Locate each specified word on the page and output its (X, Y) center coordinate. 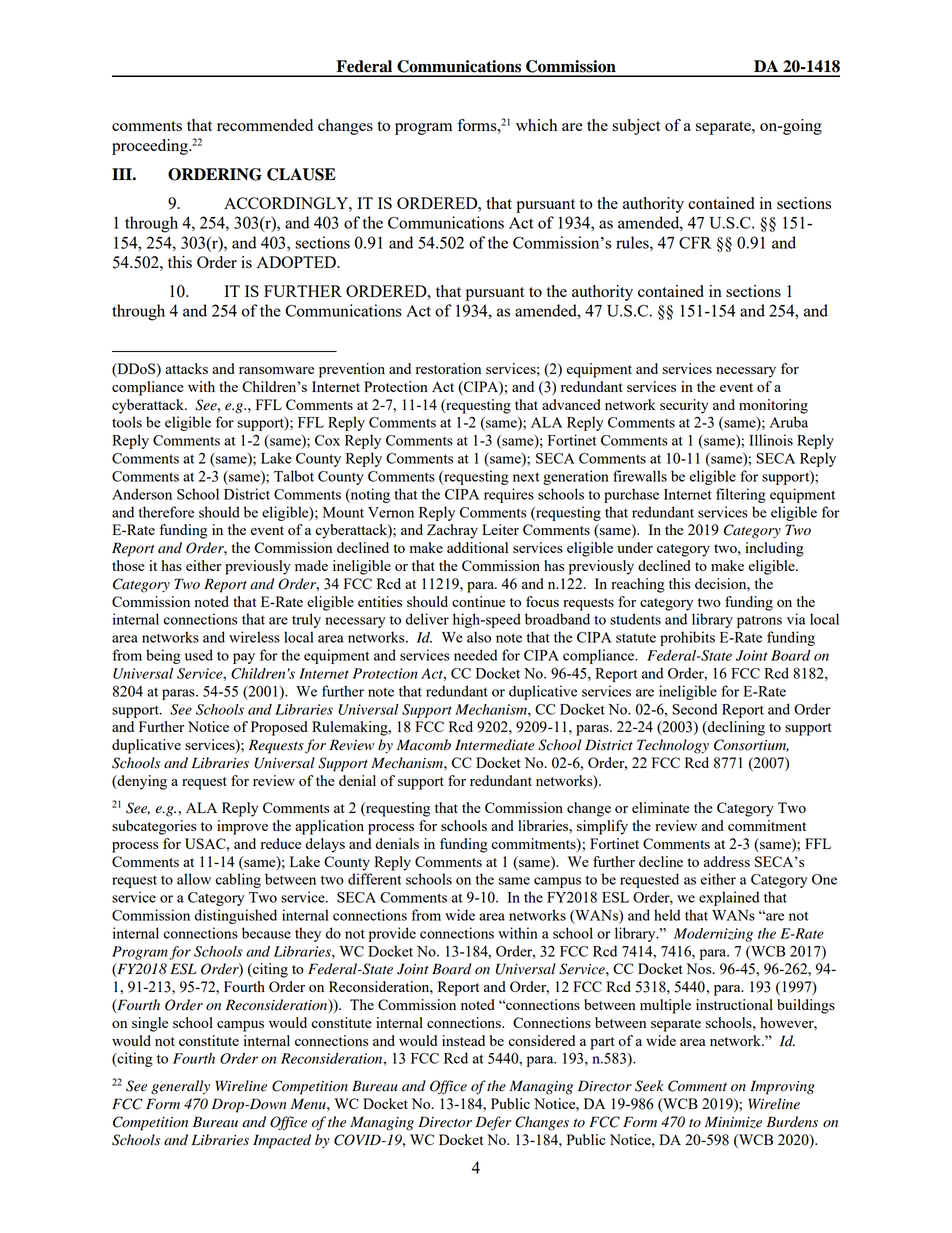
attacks (186, 368)
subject (636, 127)
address (727, 861)
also (479, 637)
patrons (759, 621)
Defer (493, 1123)
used (199, 655)
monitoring (773, 406)
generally (180, 1087)
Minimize (733, 1122)
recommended (265, 125)
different (375, 879)
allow (194, 879)
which (536, 125)
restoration (448, 368)
